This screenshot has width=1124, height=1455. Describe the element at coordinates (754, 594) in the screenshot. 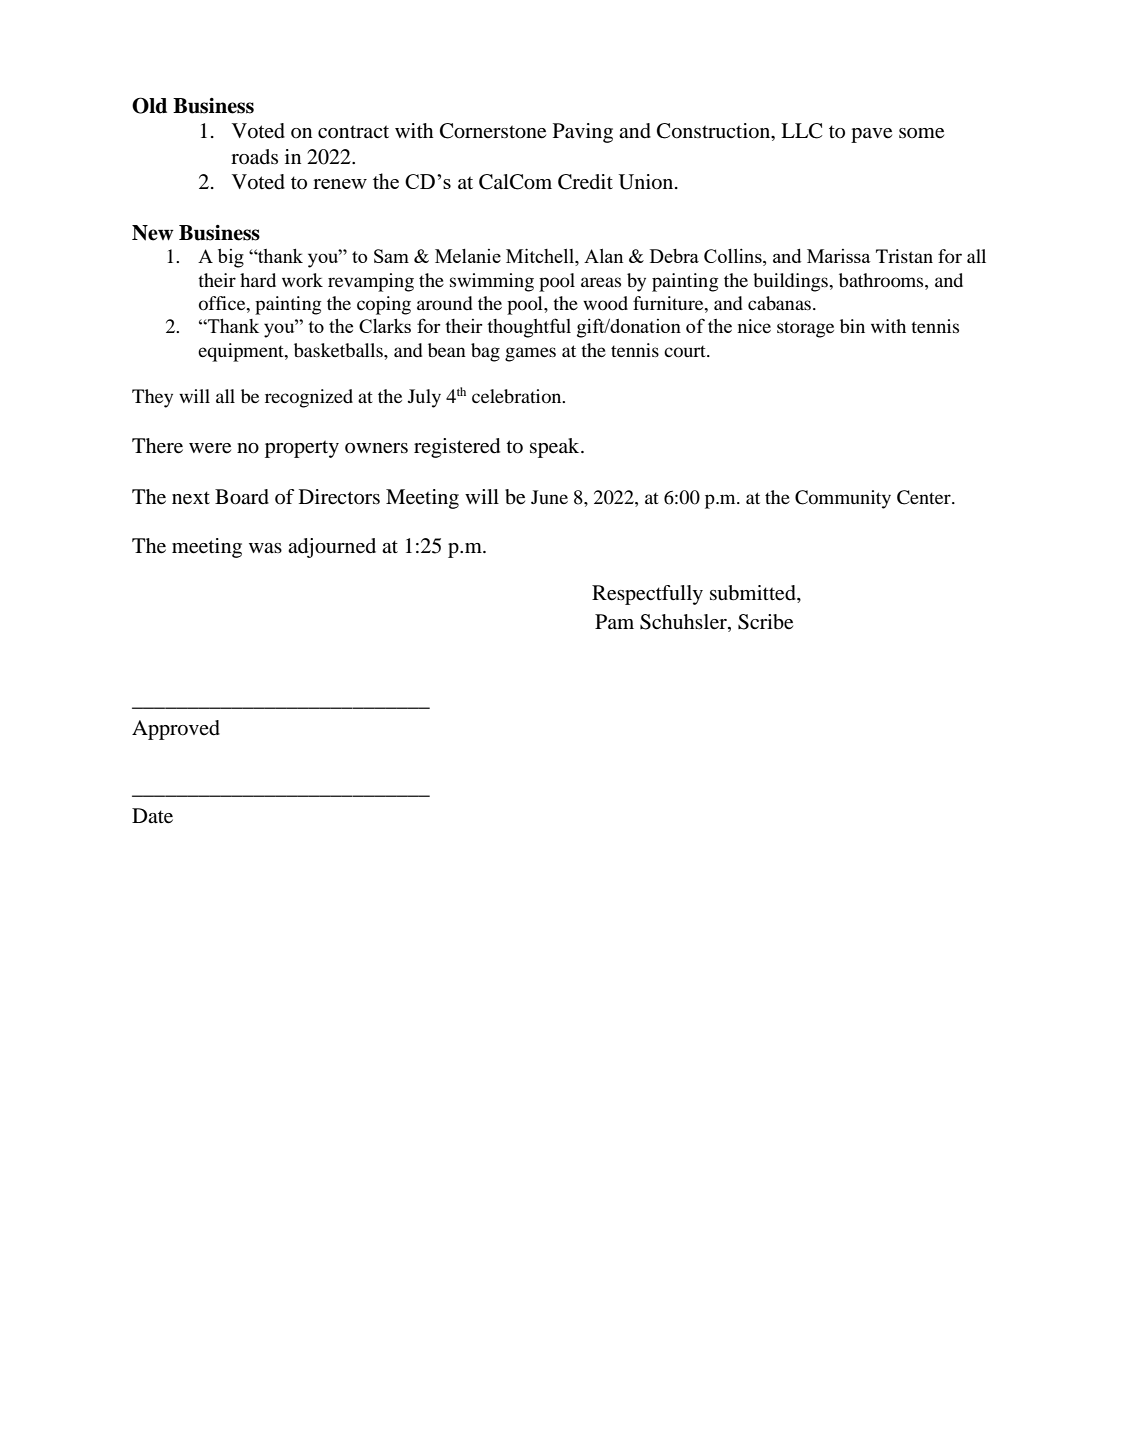

I see `submitted` at that location.
